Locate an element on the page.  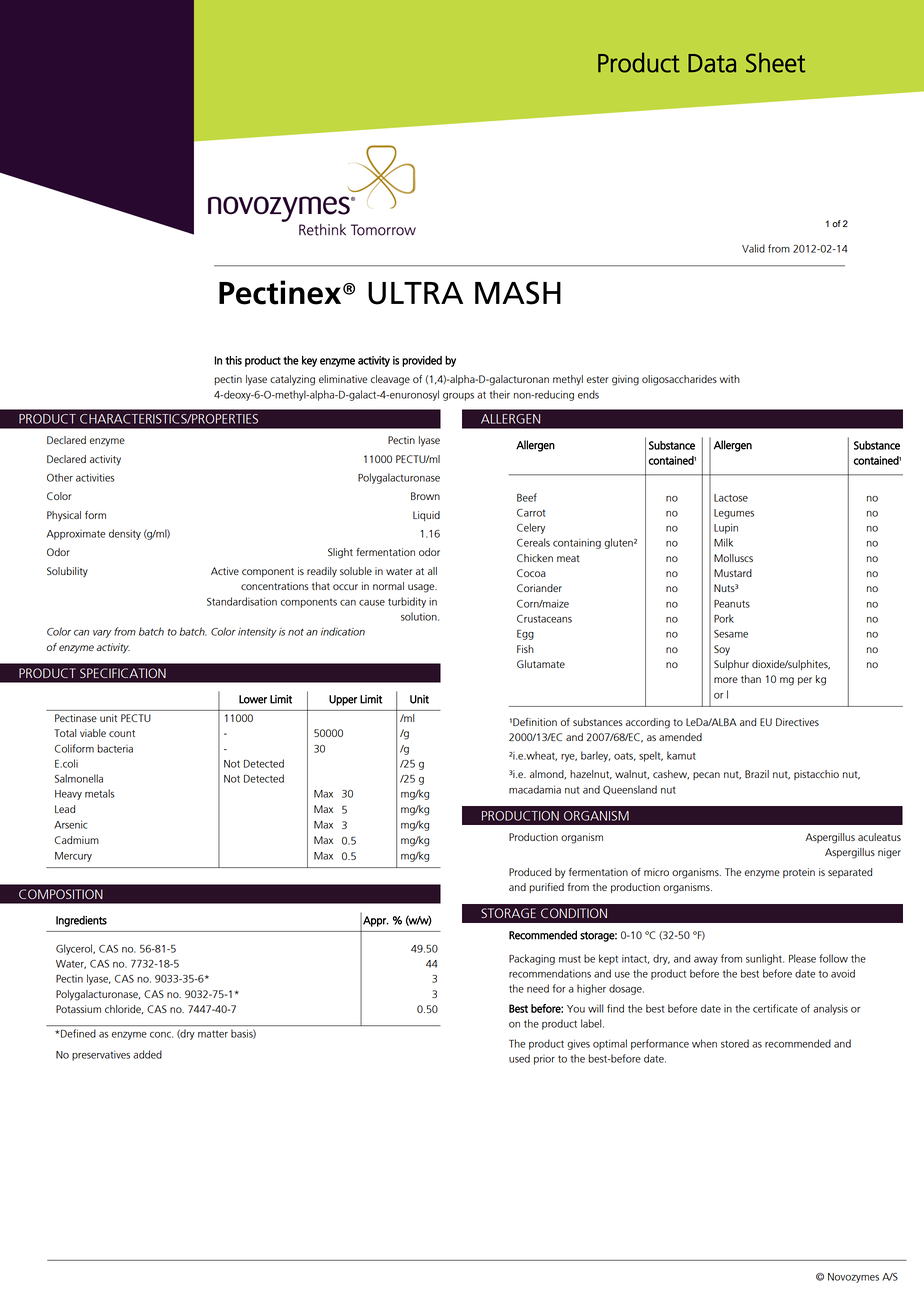
Sheet is located at coordinates (775, 62).
